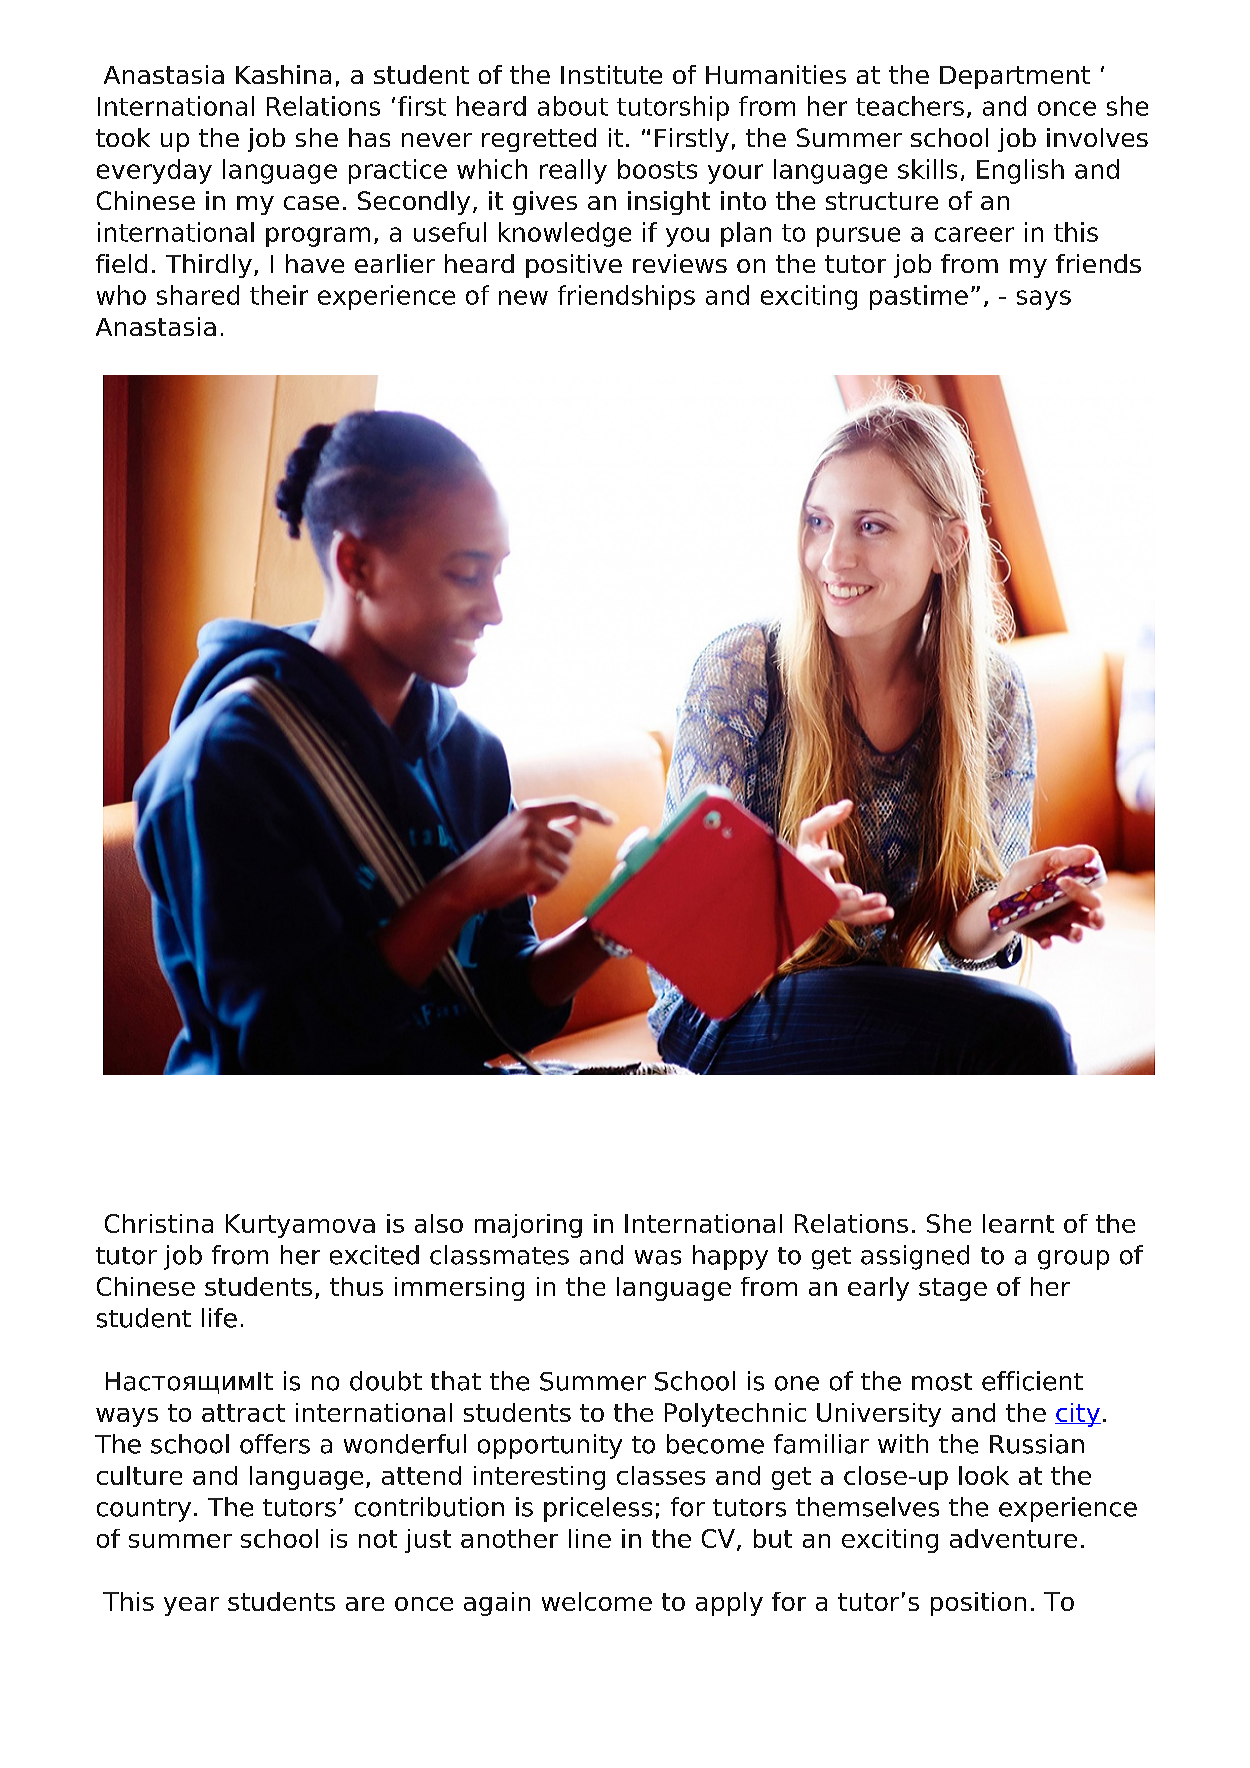 Image resolution: width=1250 pixels, height=1768 pixels. What do you see at coordinates (159, 1223) in the screenshot?
I see `Christina` at bounding box center [159, 1223].
